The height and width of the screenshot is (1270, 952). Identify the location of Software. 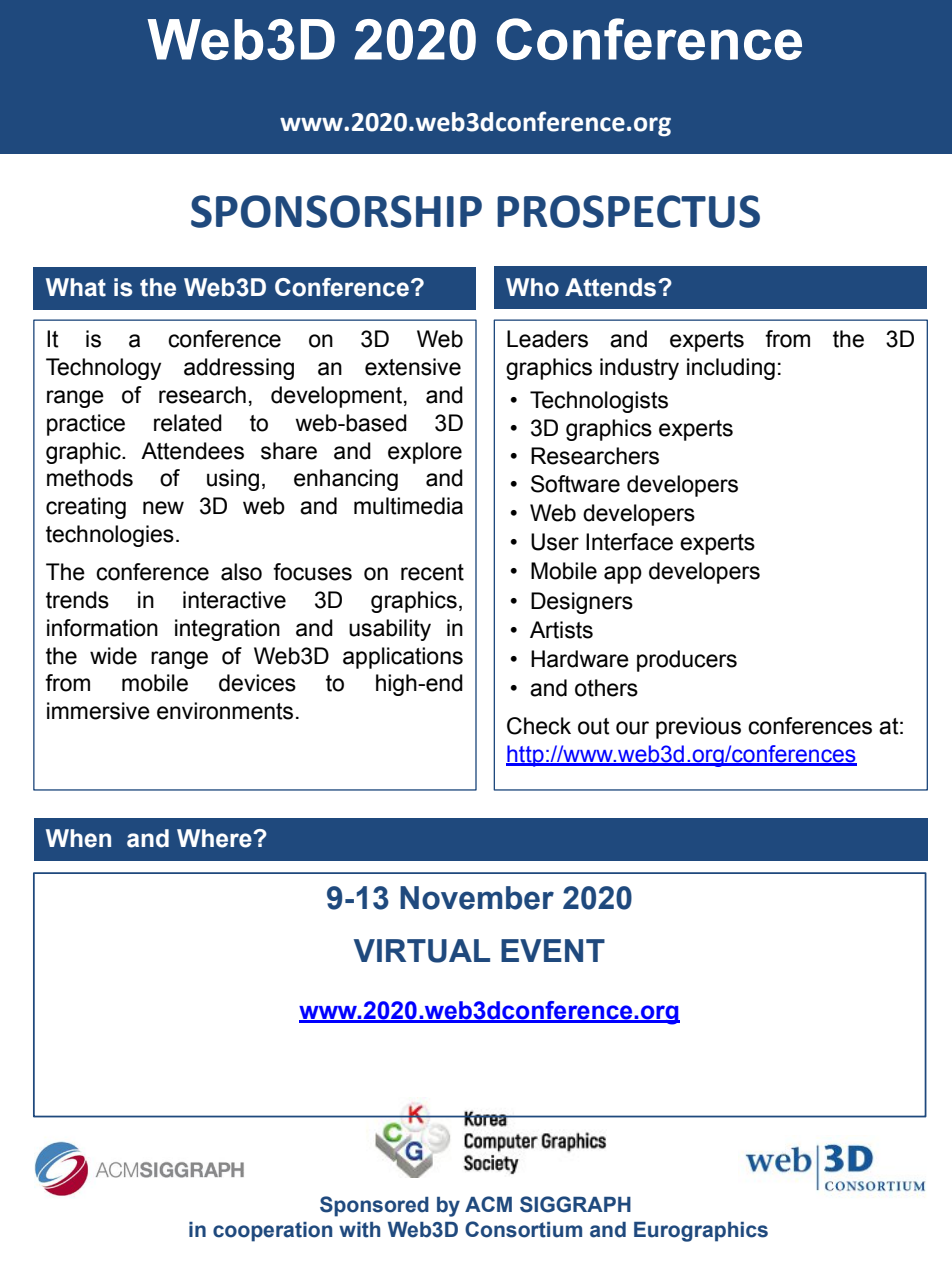
(575, 484).
